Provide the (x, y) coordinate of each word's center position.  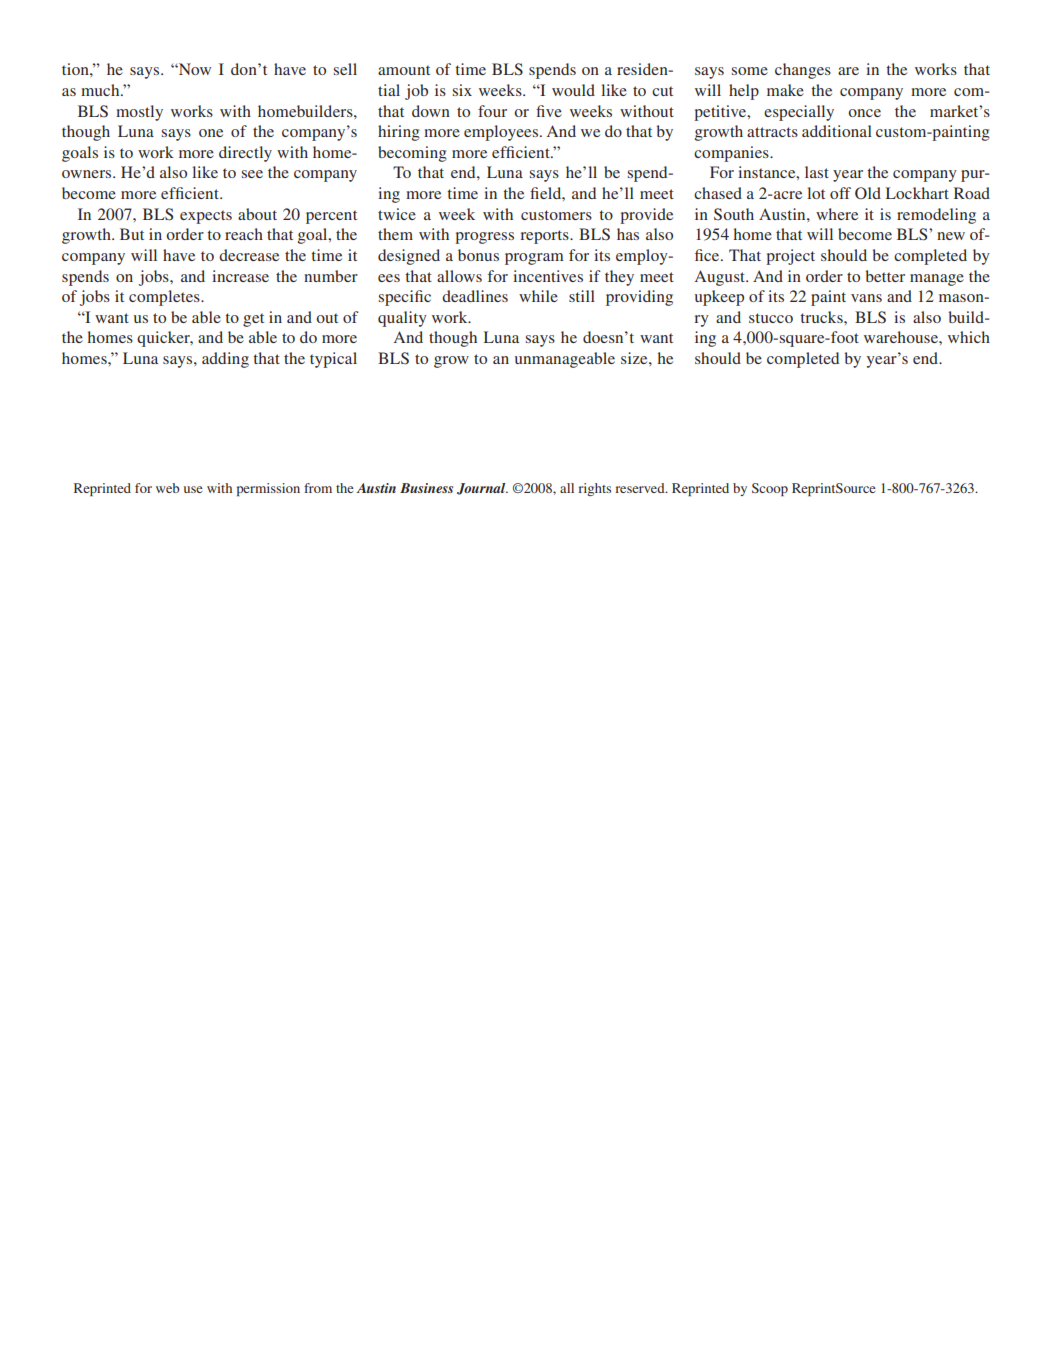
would (573, 90)
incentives (548, 276)
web (168, 488)
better (885, 276)
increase (240, 276)
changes (803, 71)
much (101, 90)
